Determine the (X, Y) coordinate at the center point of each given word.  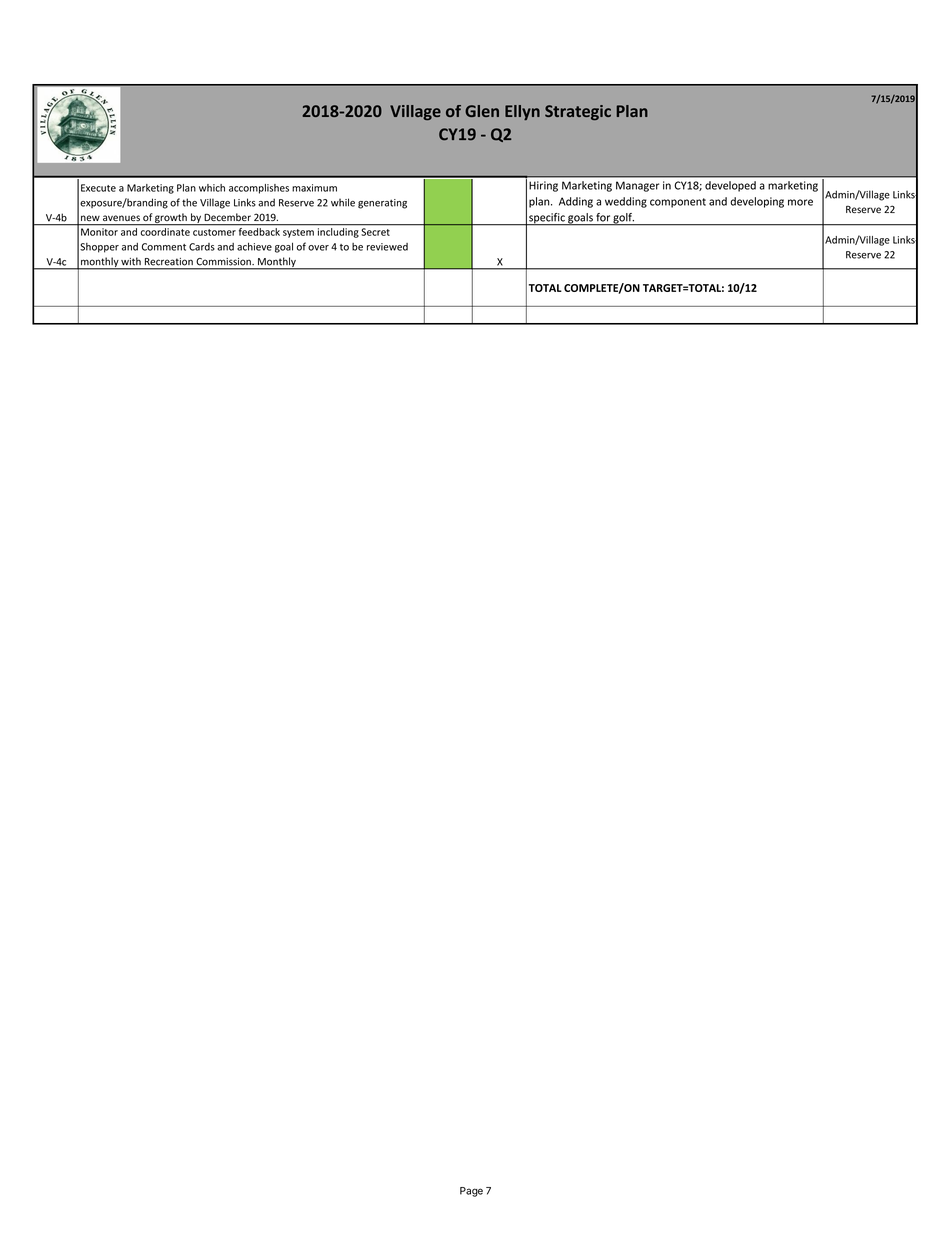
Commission (225, 261)
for (603, 217)
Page (471, 1192)
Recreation (169, 261)
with (131, 261)
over (318, 248)
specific (547, 219)
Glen (482, 111)
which (212, 188)
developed (730, 186)
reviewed (387, 247)
